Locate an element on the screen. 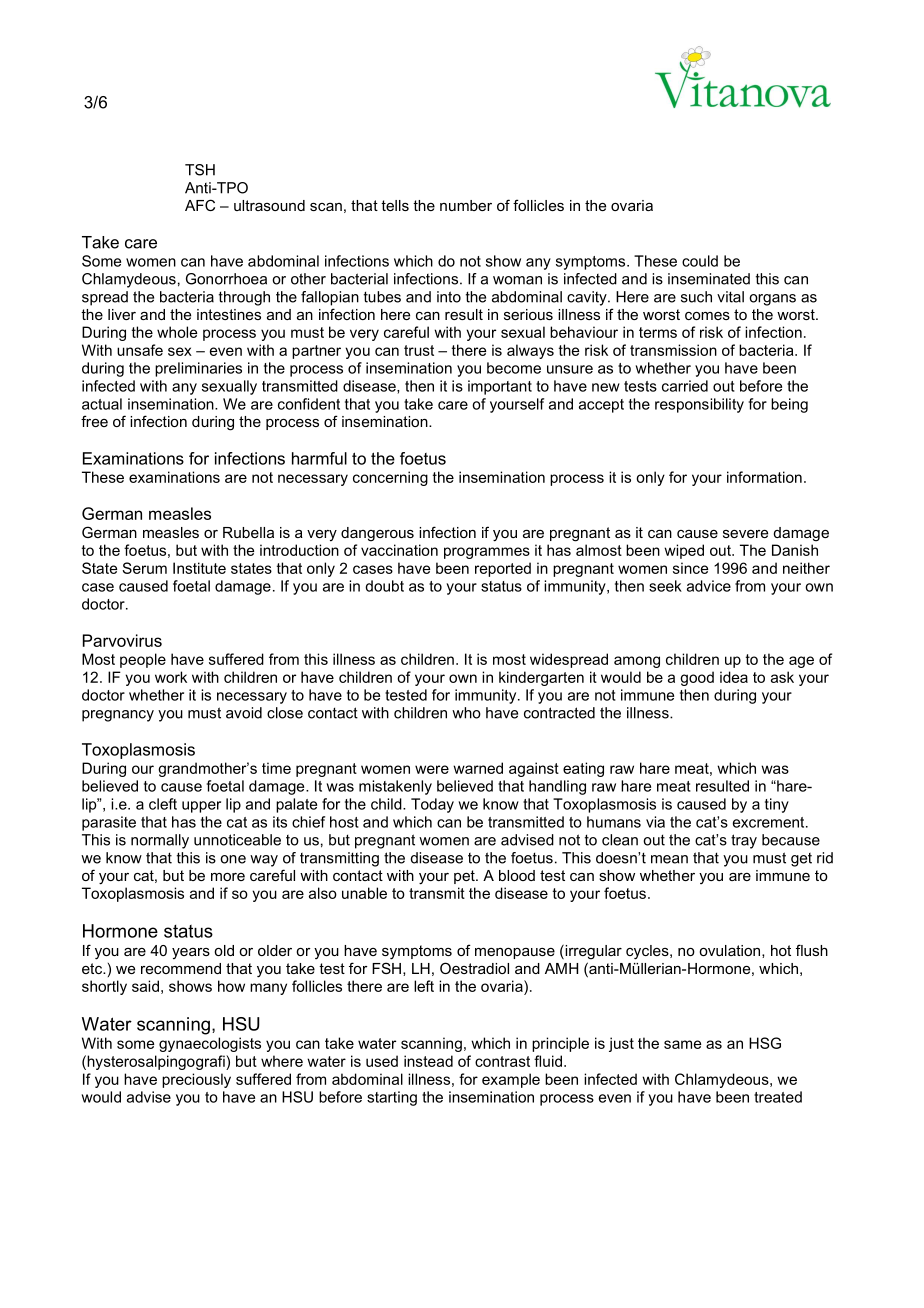  HSG is located at coordinates (765, 1043).
